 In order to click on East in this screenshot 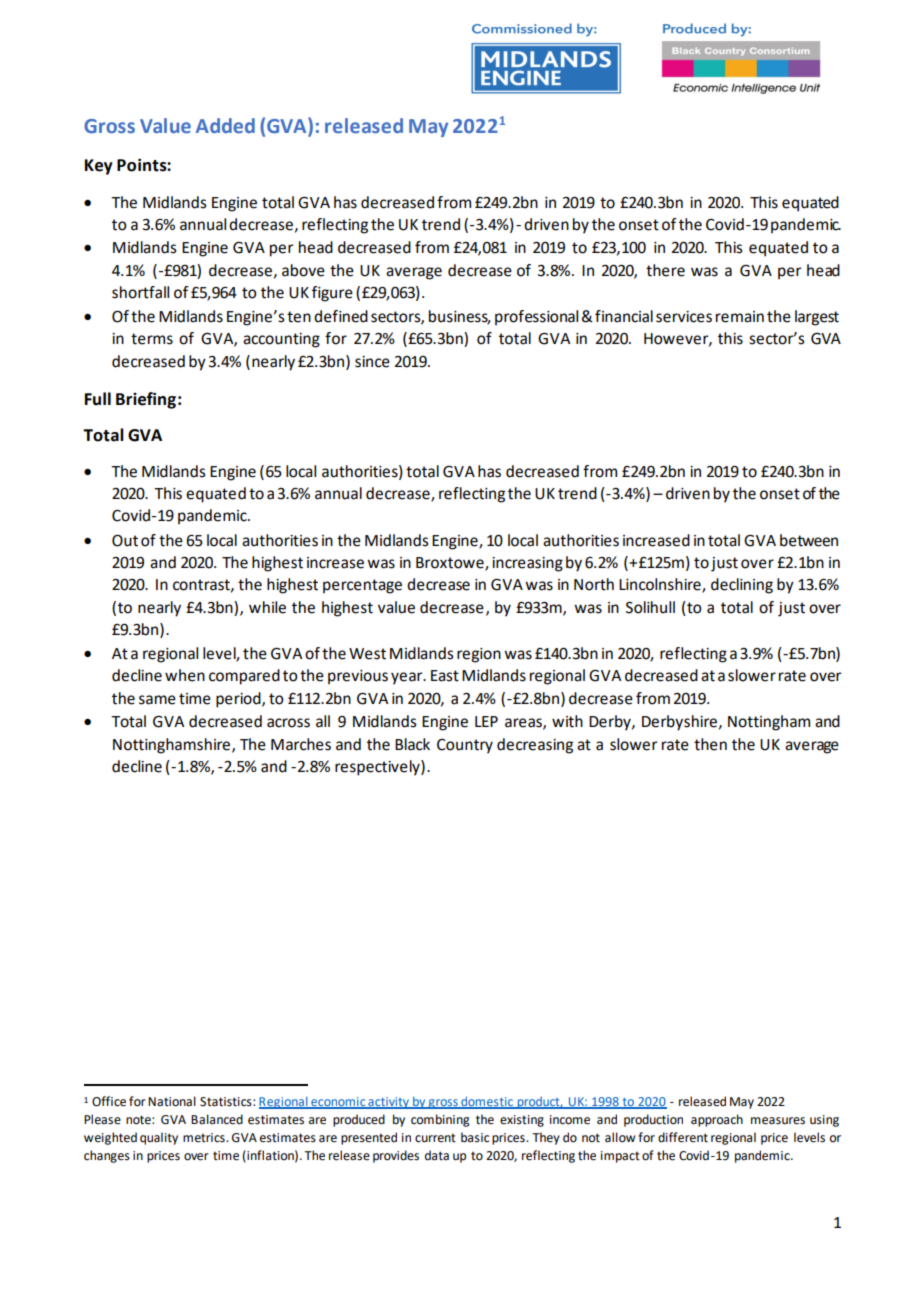, I will do `click(445, 676)`.
